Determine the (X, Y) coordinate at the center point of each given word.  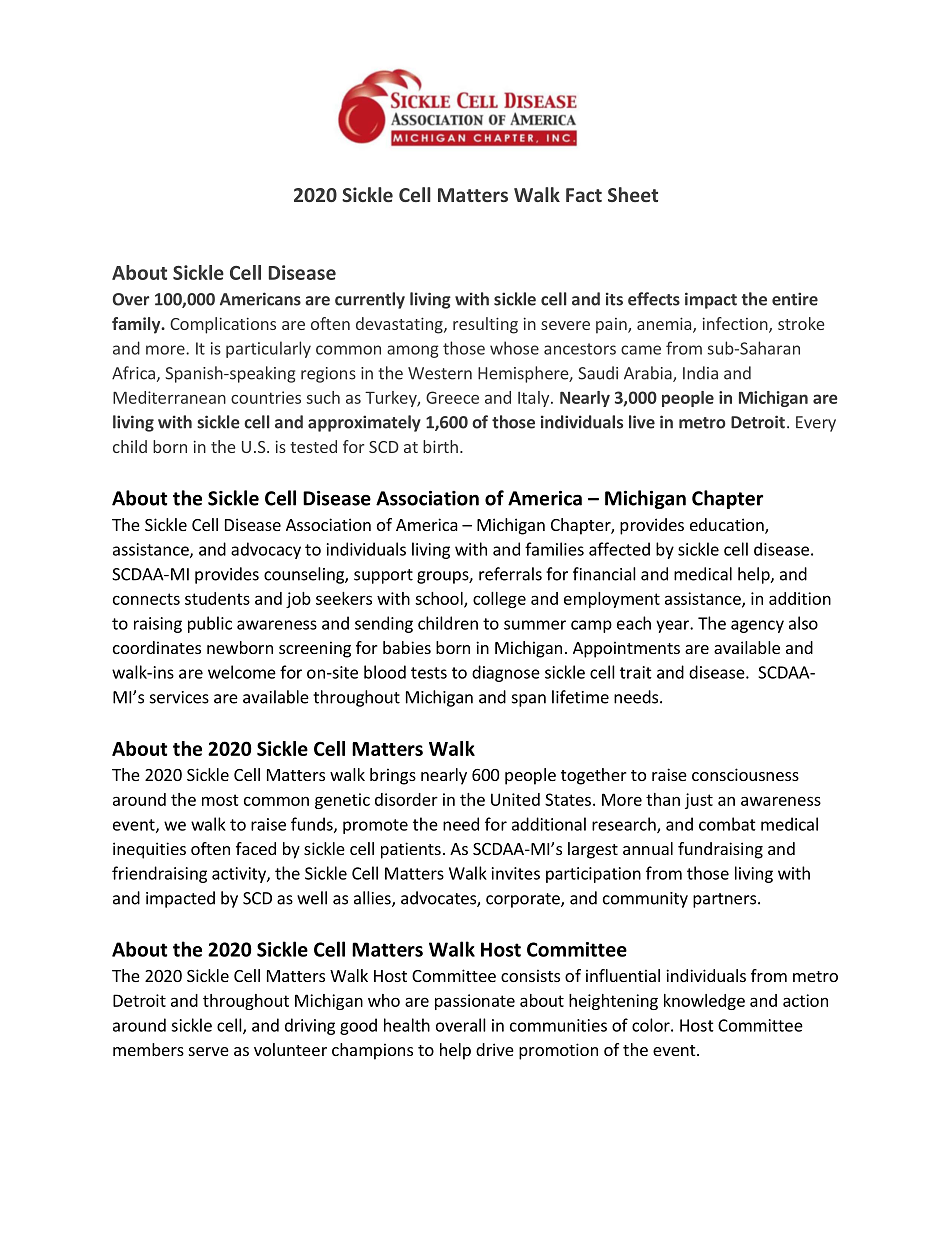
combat (727, 824)
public (210, 624)
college (499, 600)
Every (816, 424)
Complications (223, 325)
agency (757, 626)
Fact (584, 195)
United (515, 799)
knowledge (704, 1002)
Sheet (633, 194)
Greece (452, 397)
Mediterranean (169, 397)
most (220, 800)
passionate (475, 1002)
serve (209, 1051)
